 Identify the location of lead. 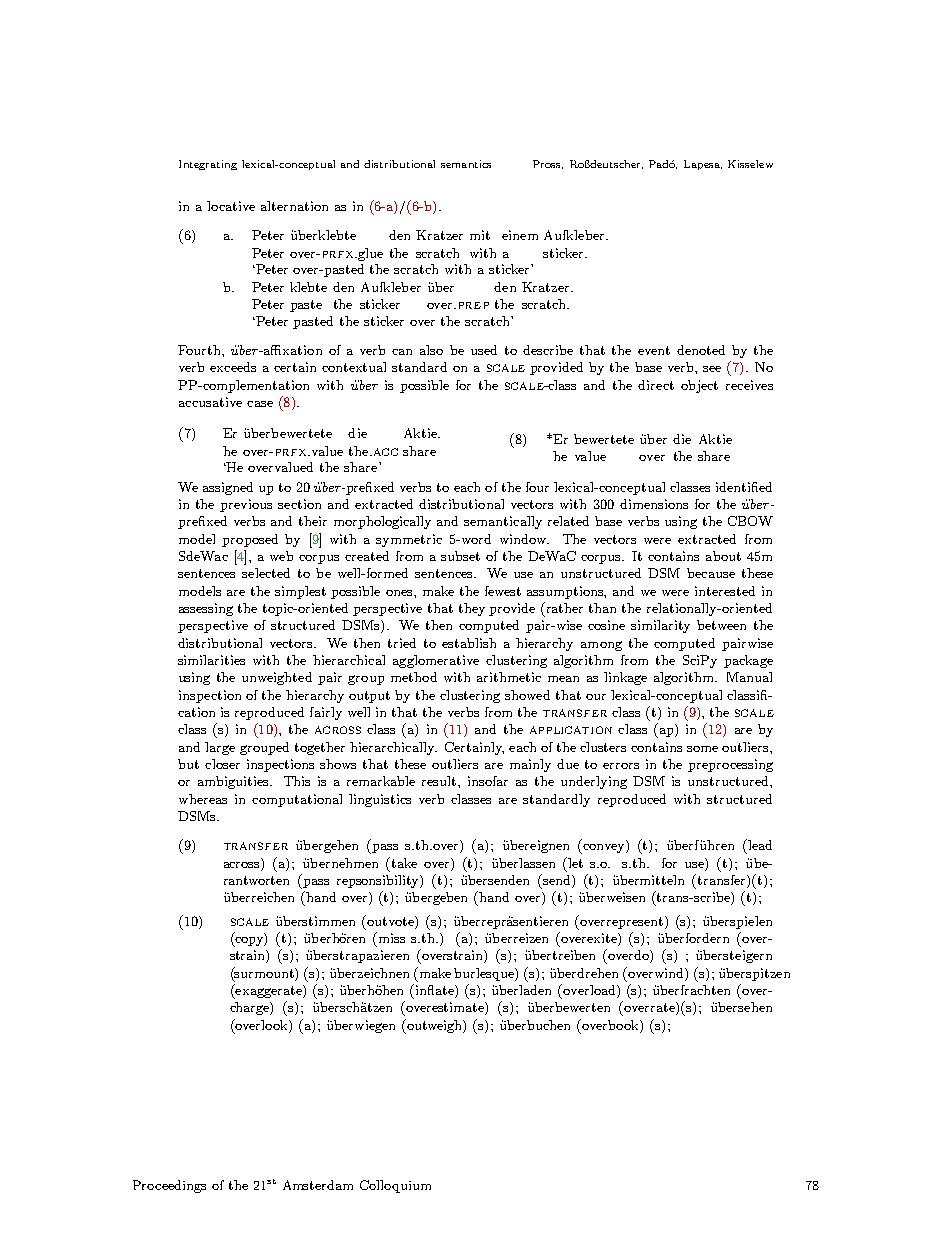
(759, 844).
